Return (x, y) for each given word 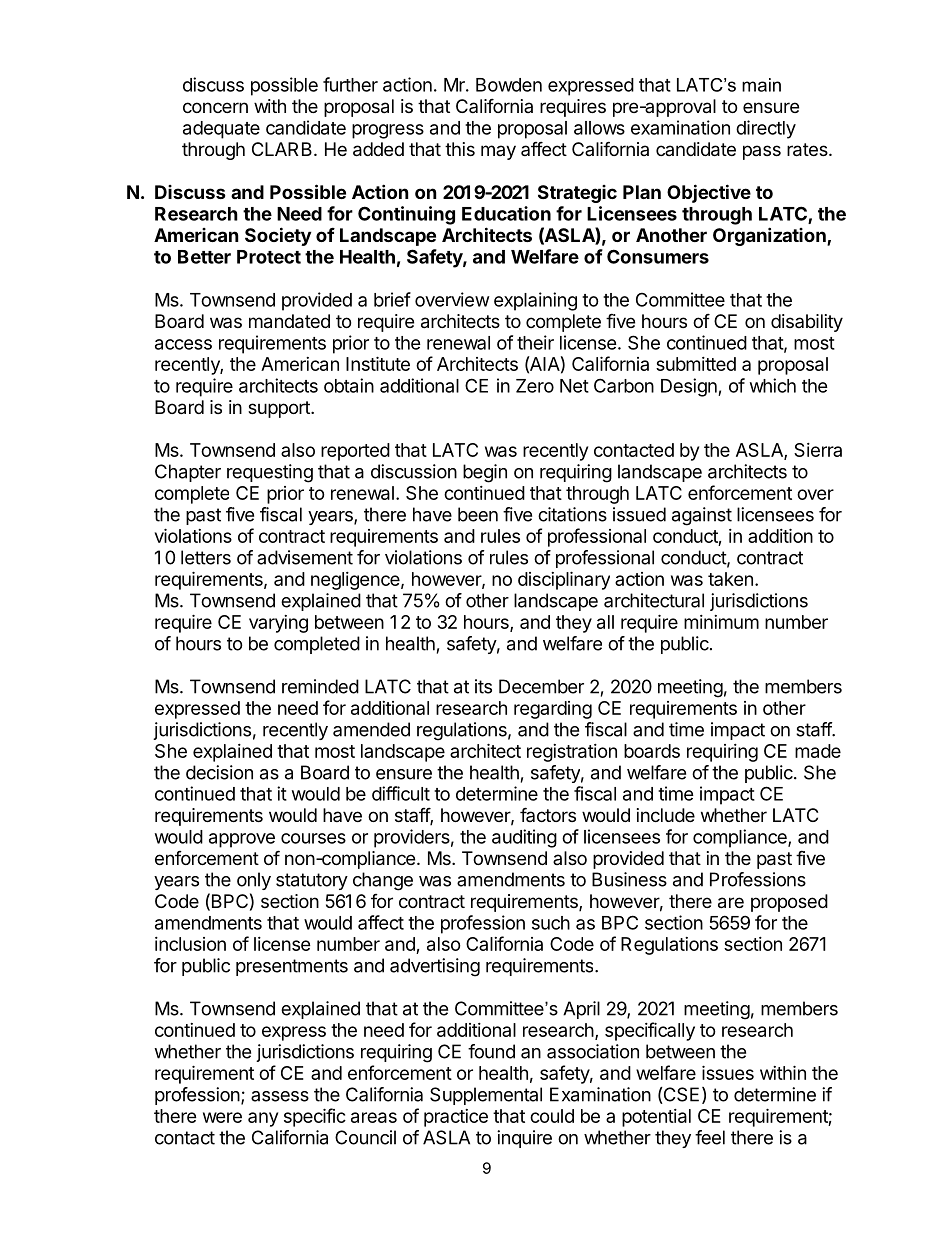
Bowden (509, 85)
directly (766, 129)
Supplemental (486, 1096)
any (263, 1119)
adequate (221, 130)
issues (728, 1072)
